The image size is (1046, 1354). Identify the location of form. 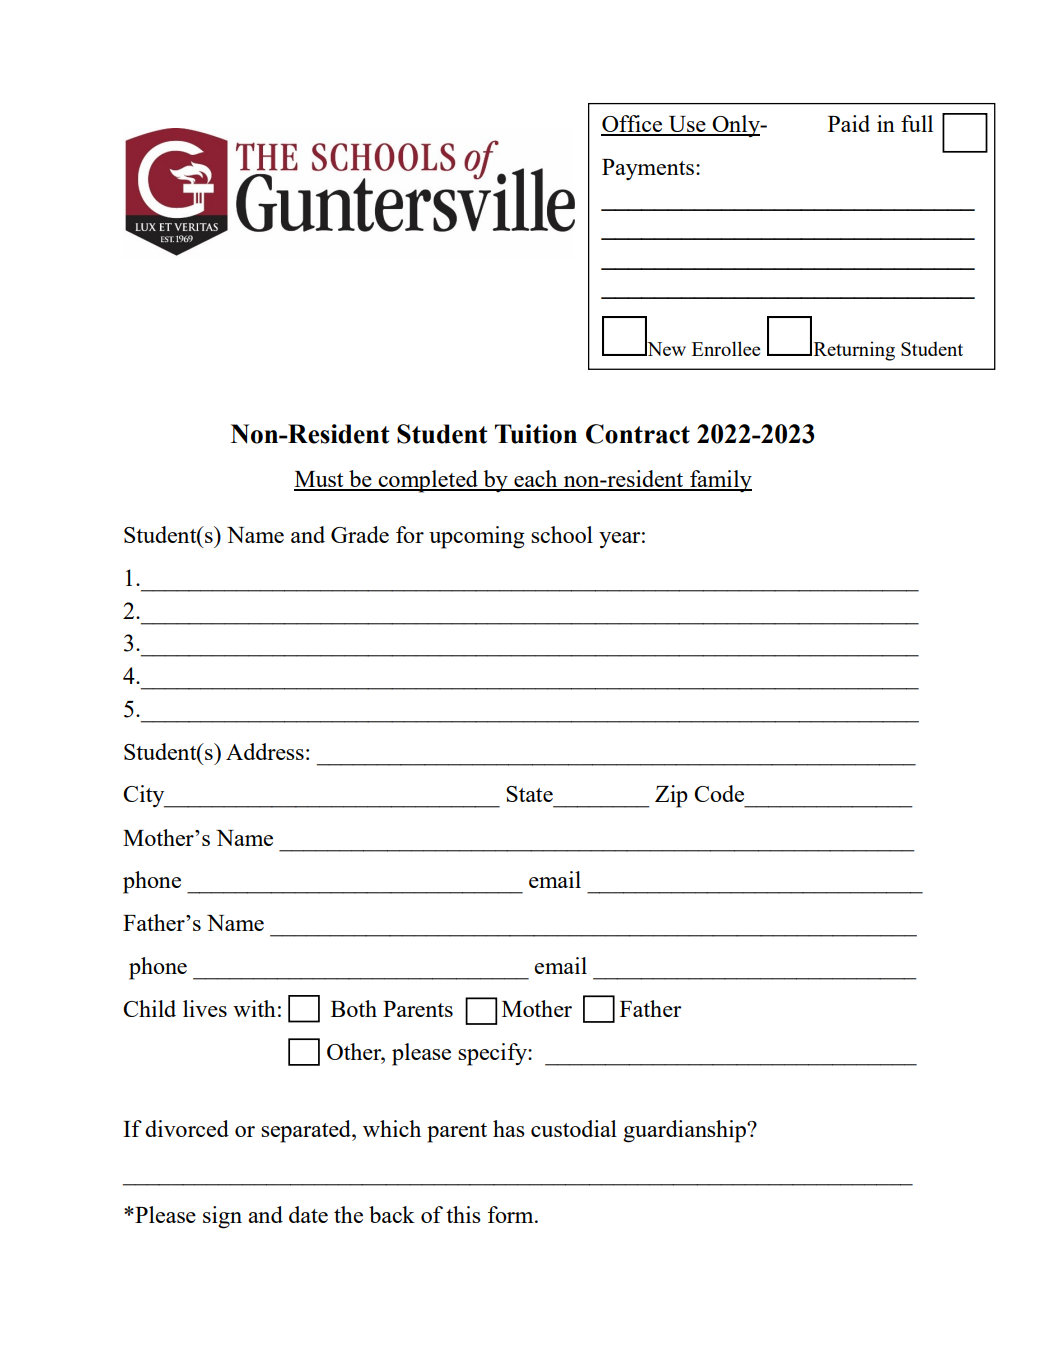
(512, 1214).
